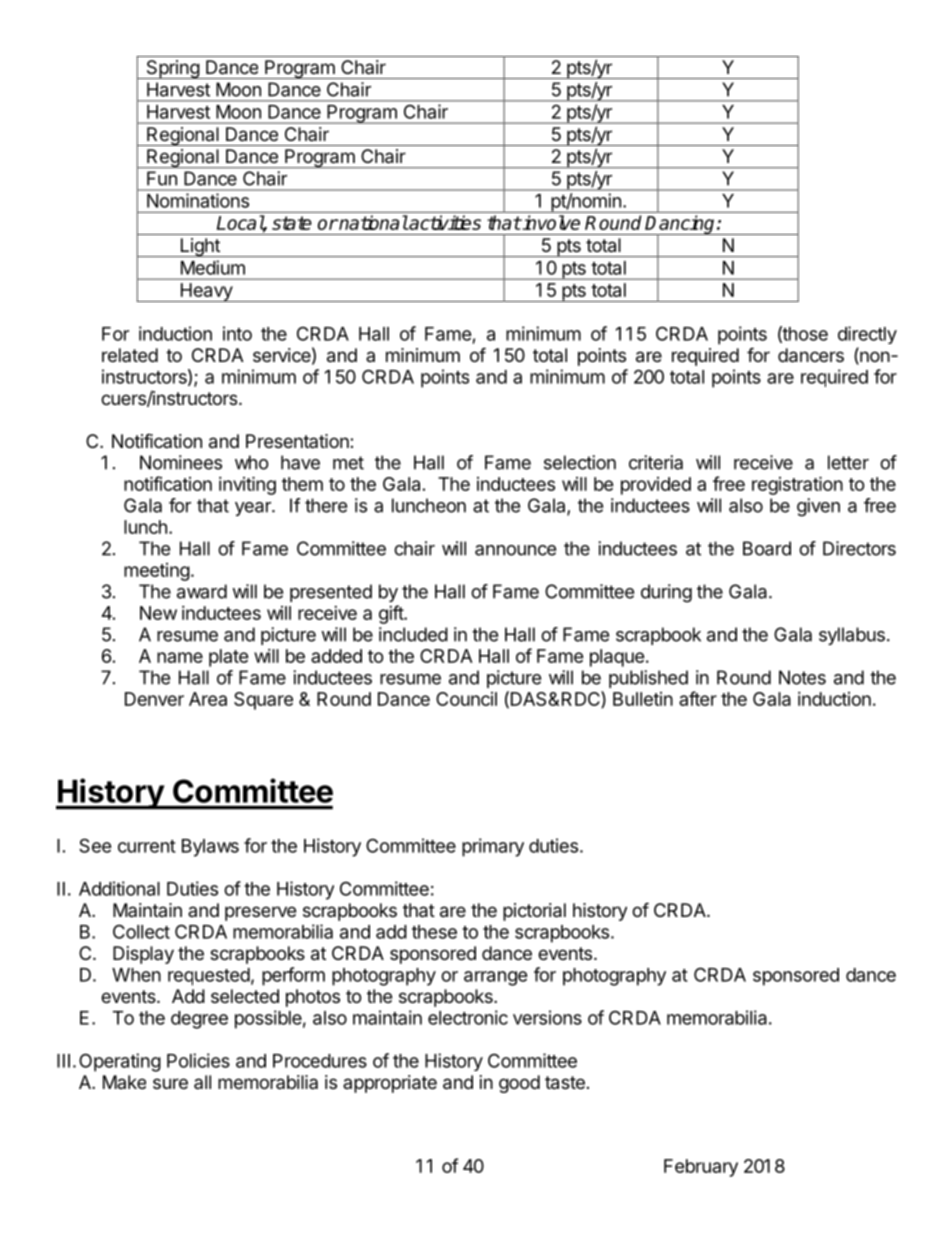  What do you see at coordinates (213, 267) in the screenshot?
I see `Medium` at bounding box center [213, 267].
